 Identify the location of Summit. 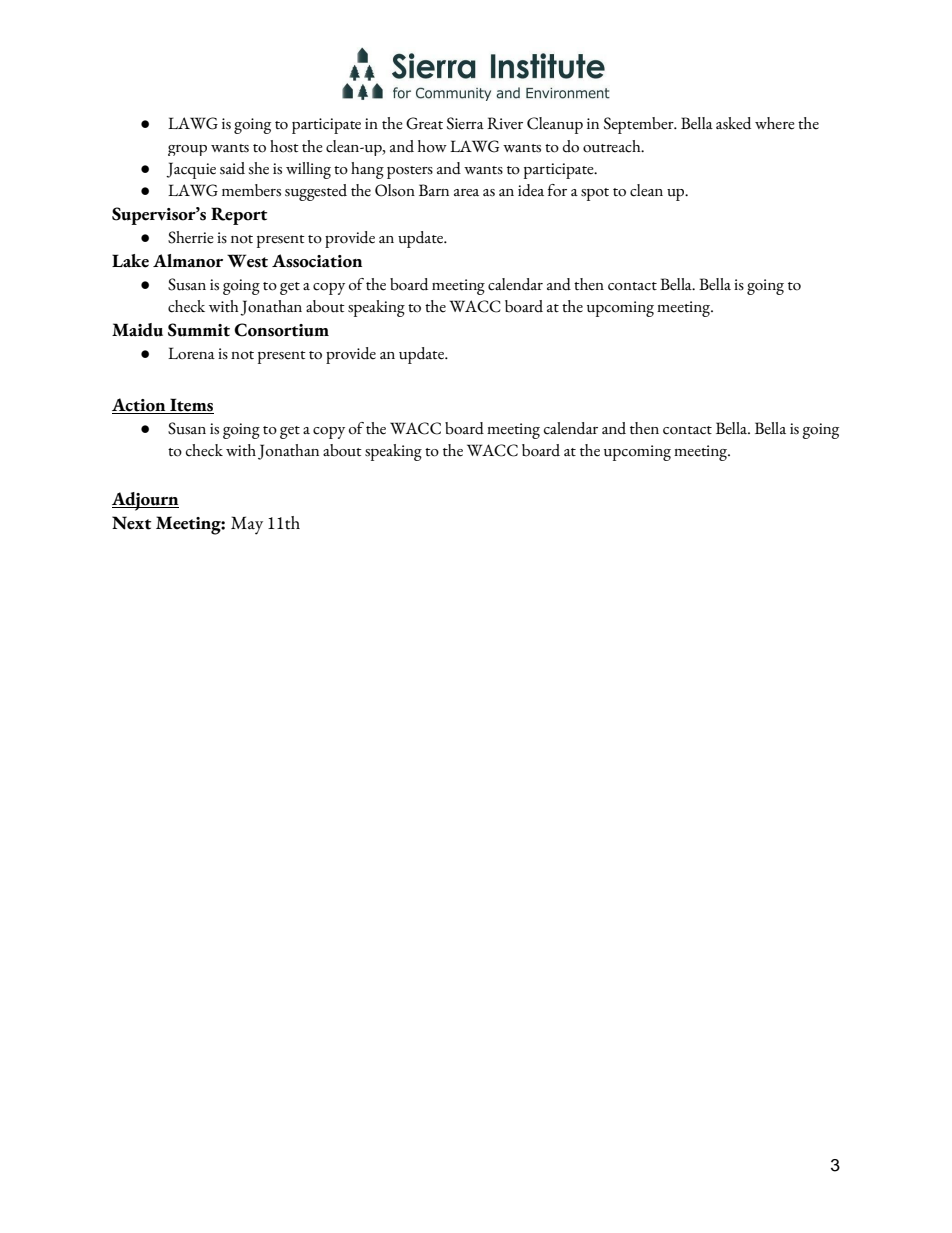
(199, 330).
